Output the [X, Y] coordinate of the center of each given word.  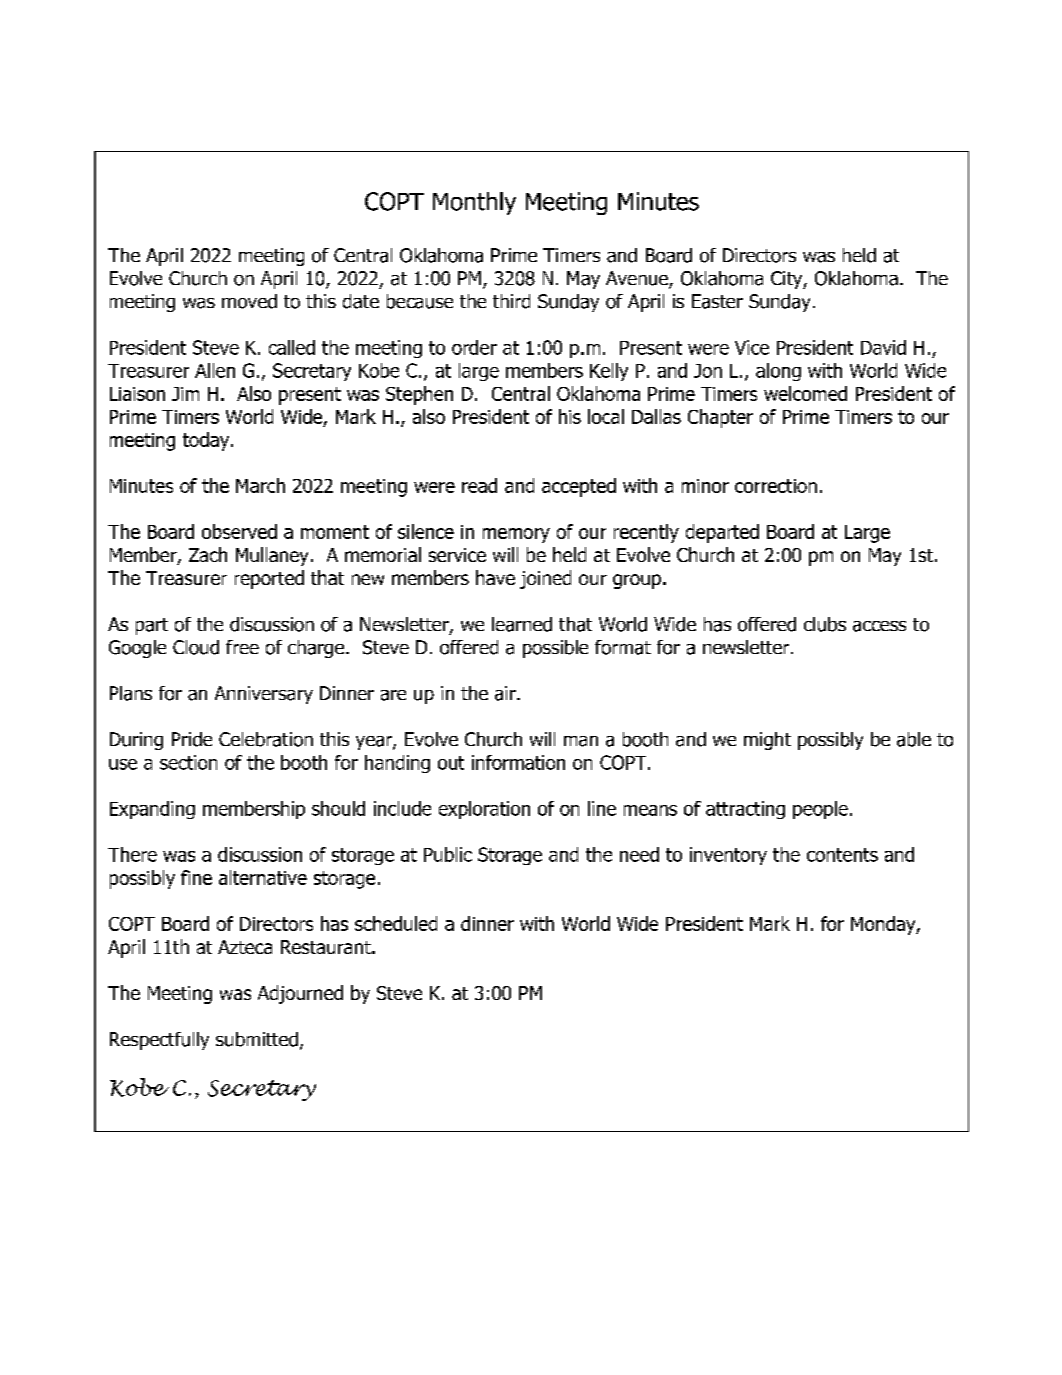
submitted [257, 1039]
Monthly [474, 203]
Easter [717, 301]
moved [249, 301]
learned [522, 624]
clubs [825, 624]
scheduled [396, 923]
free [242, 647]
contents [842, 855]
